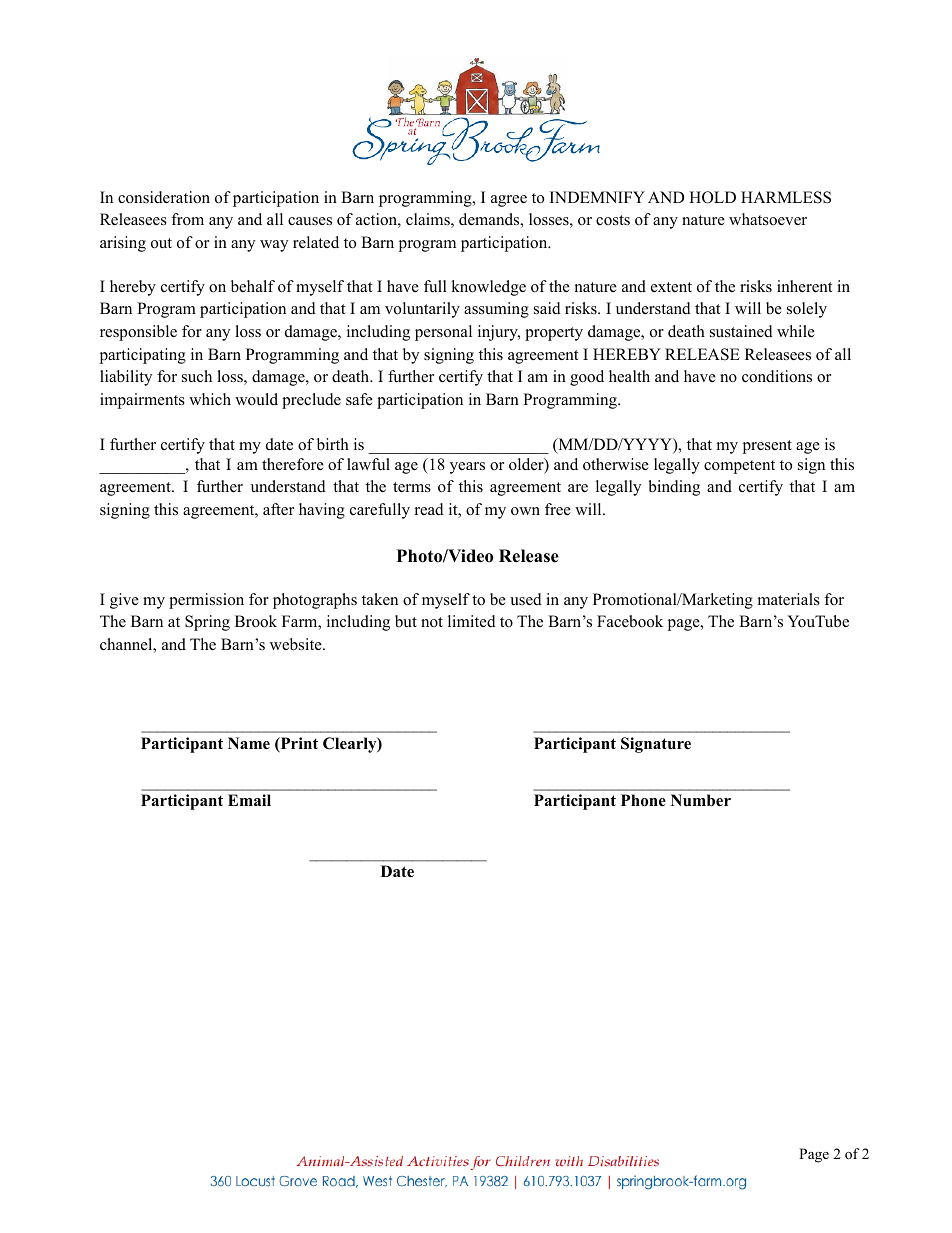 The height and width of the document is (1233, 952). Describe the element at coordinates (443, 333) in the document. I see `personal` at that location.
